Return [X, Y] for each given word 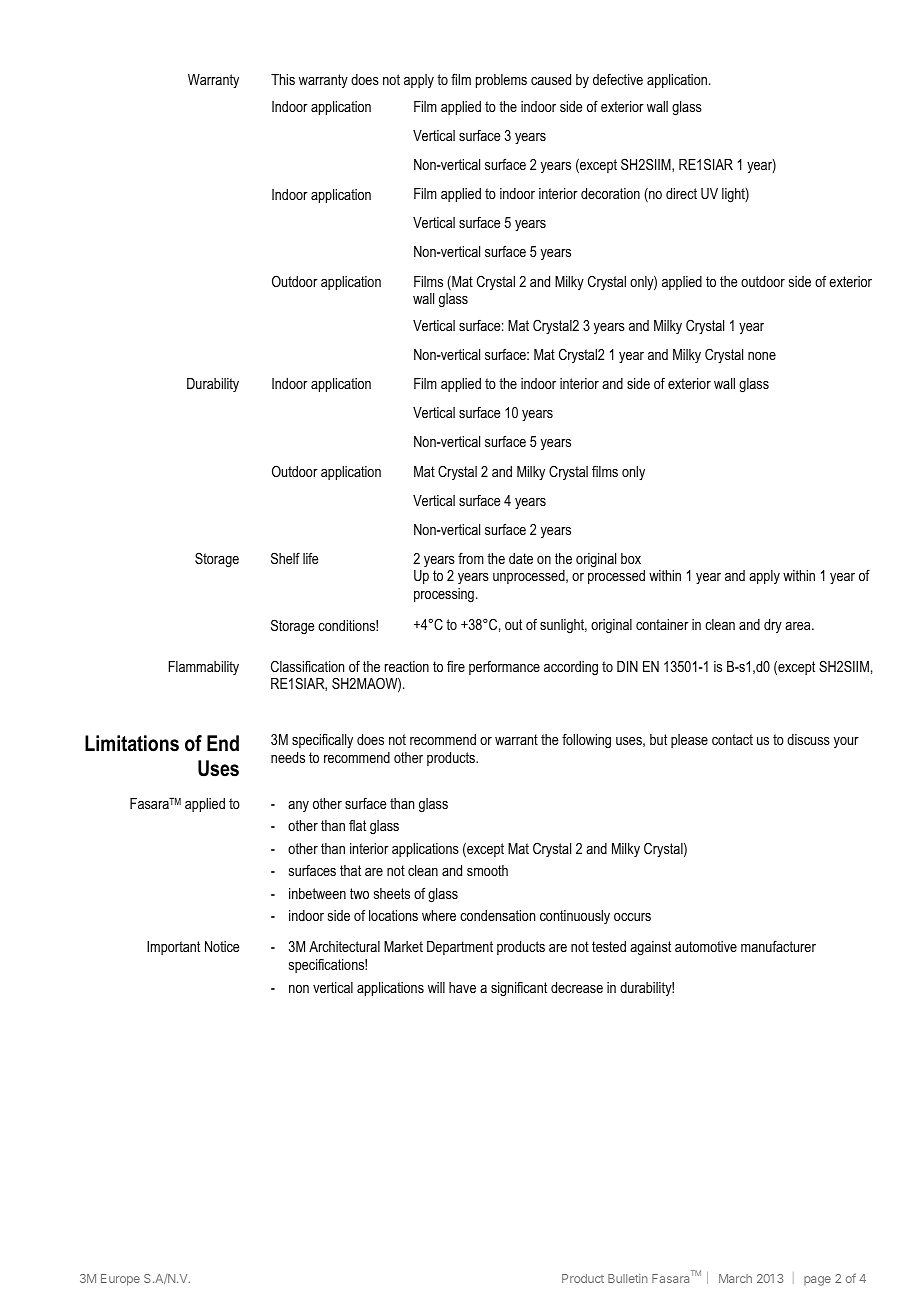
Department [460, 948]
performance [504, 668]
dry [773, 626]
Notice [222, 946]
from [471, 558]
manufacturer [778, 946]
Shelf [285, 558]
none [762, 356]
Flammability [204, 668]
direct [681, 193]
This [283, 79]
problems [501, 81]
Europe [120, 1280]
